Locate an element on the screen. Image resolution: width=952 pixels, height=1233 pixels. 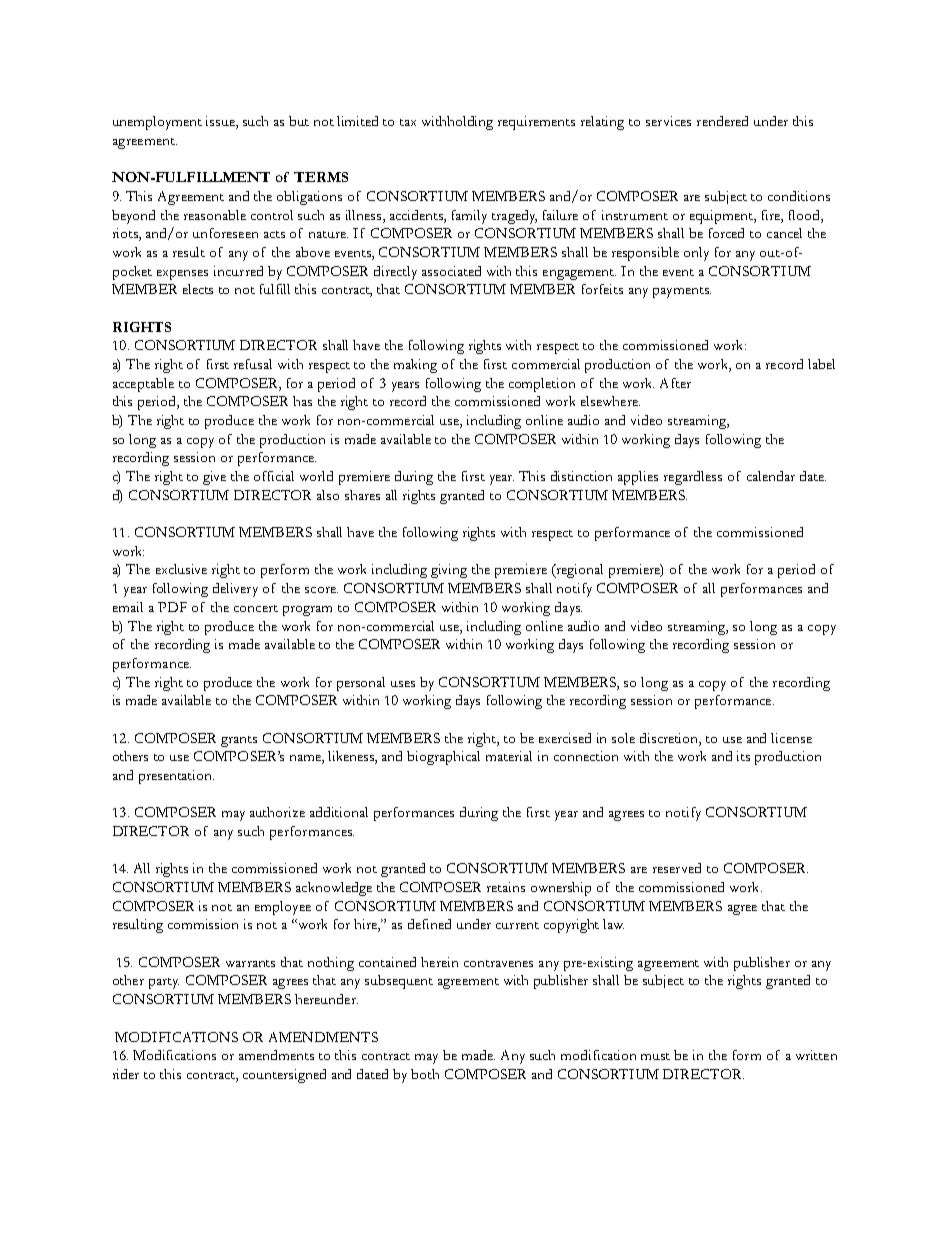
regardless is located at coordinates (693, 478).
